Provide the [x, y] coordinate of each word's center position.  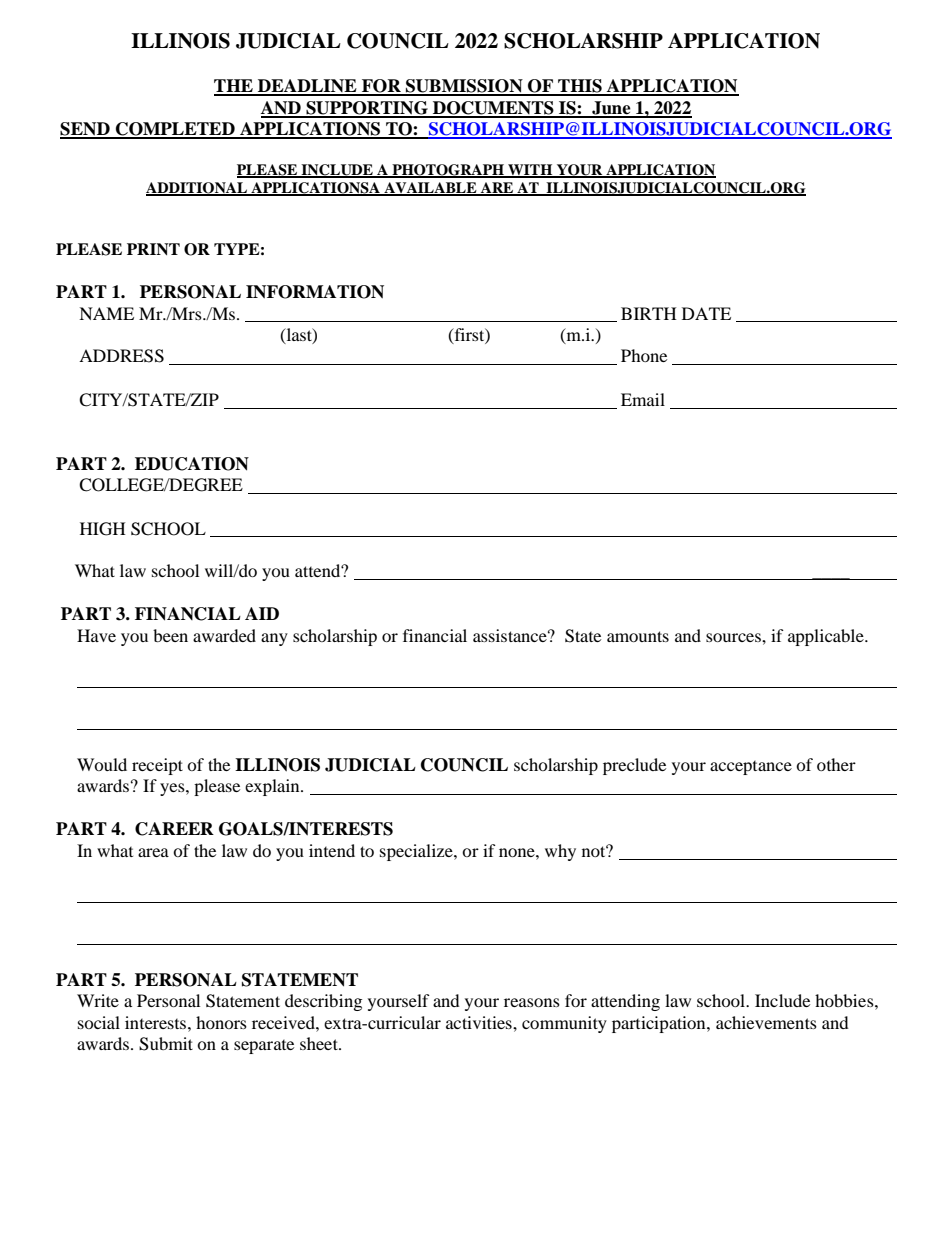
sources [734, 637]
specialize [417, 852]
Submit [166, 1044]
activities [480, 1022]
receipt [157, 766]
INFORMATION [315, 292]
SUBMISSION [464, 87]
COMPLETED [175, 130]
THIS [580, 87]
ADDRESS [121, 356]
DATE [706, 313]
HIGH [103, 529]
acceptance [751, 768]
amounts [638, 636]
